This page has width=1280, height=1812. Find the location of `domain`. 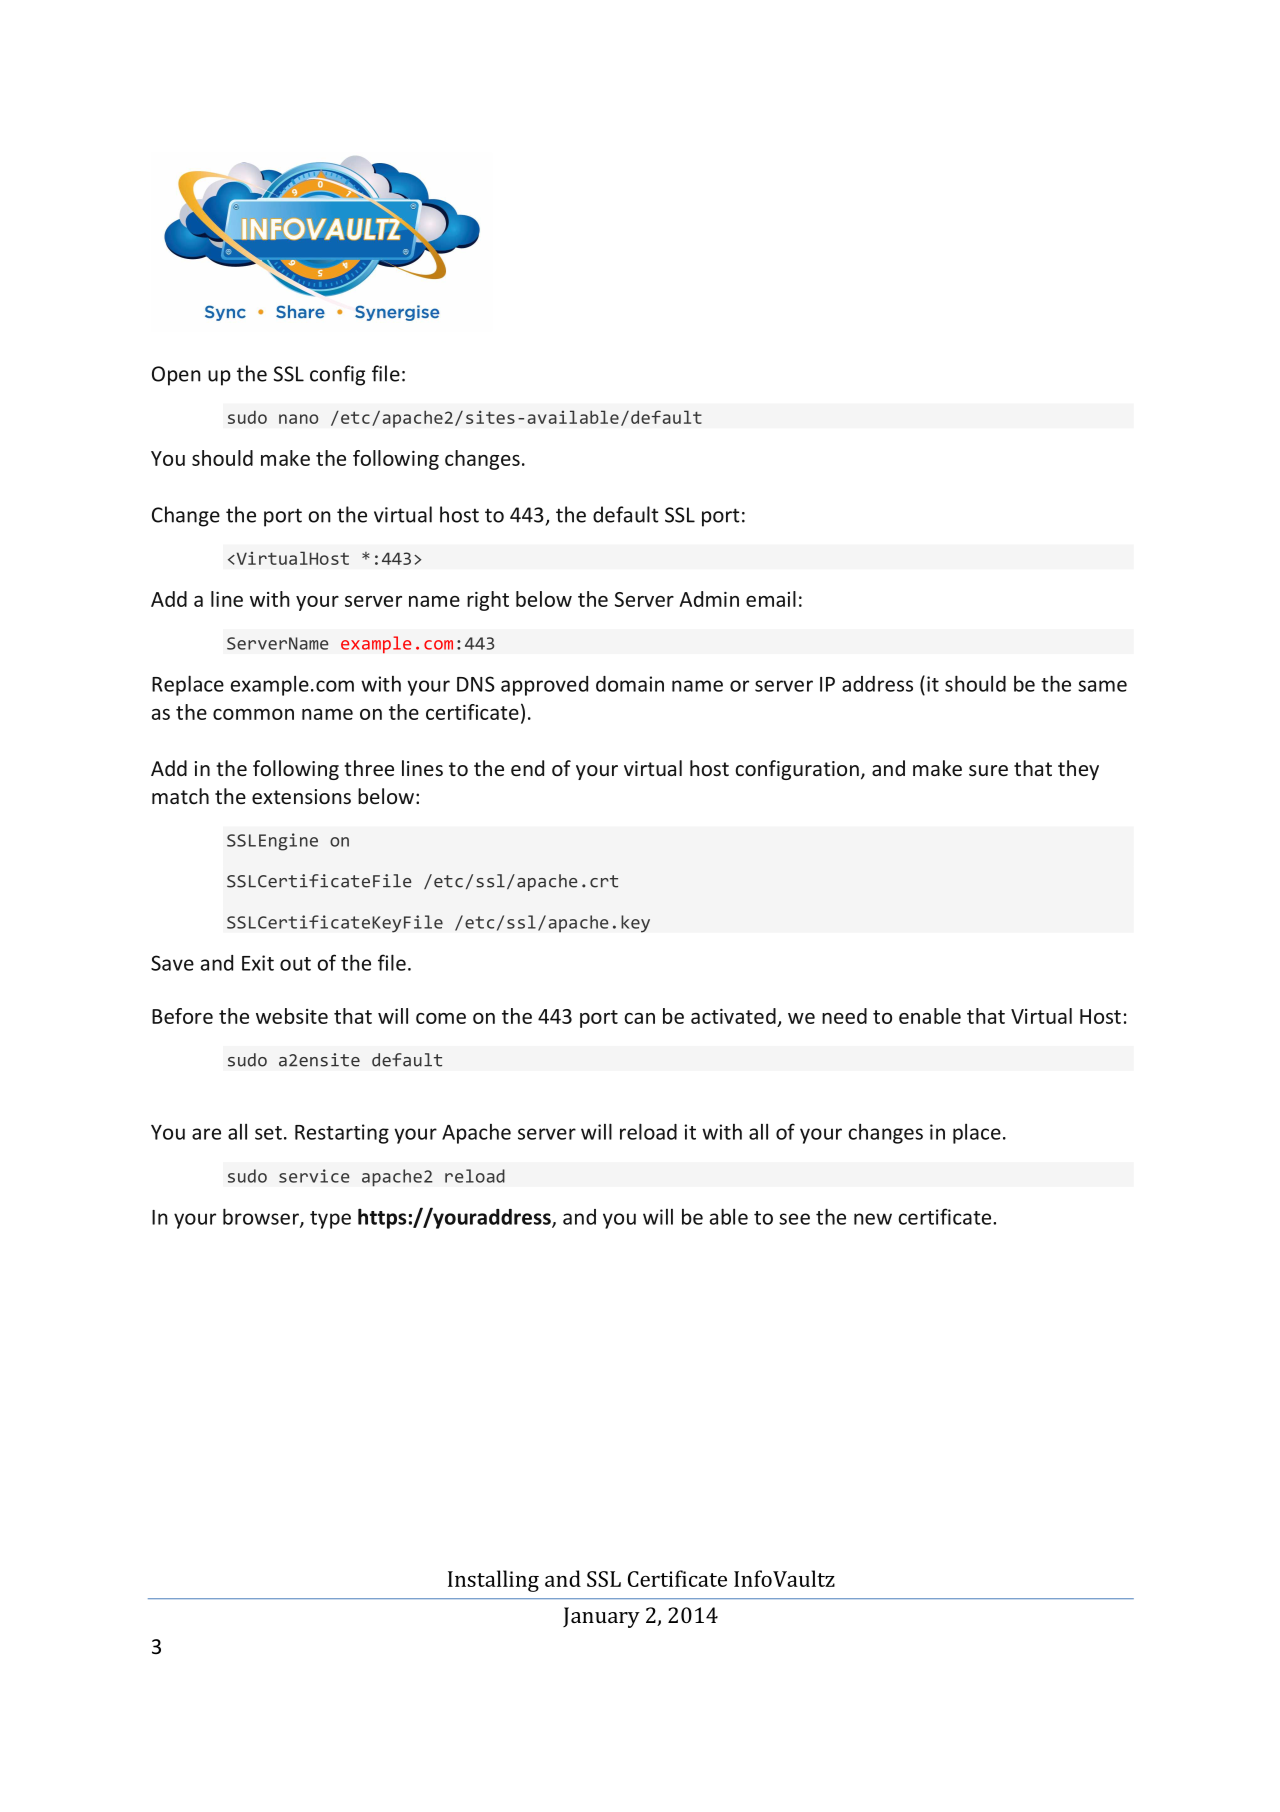

domain is located at coordinates (630, 684).
